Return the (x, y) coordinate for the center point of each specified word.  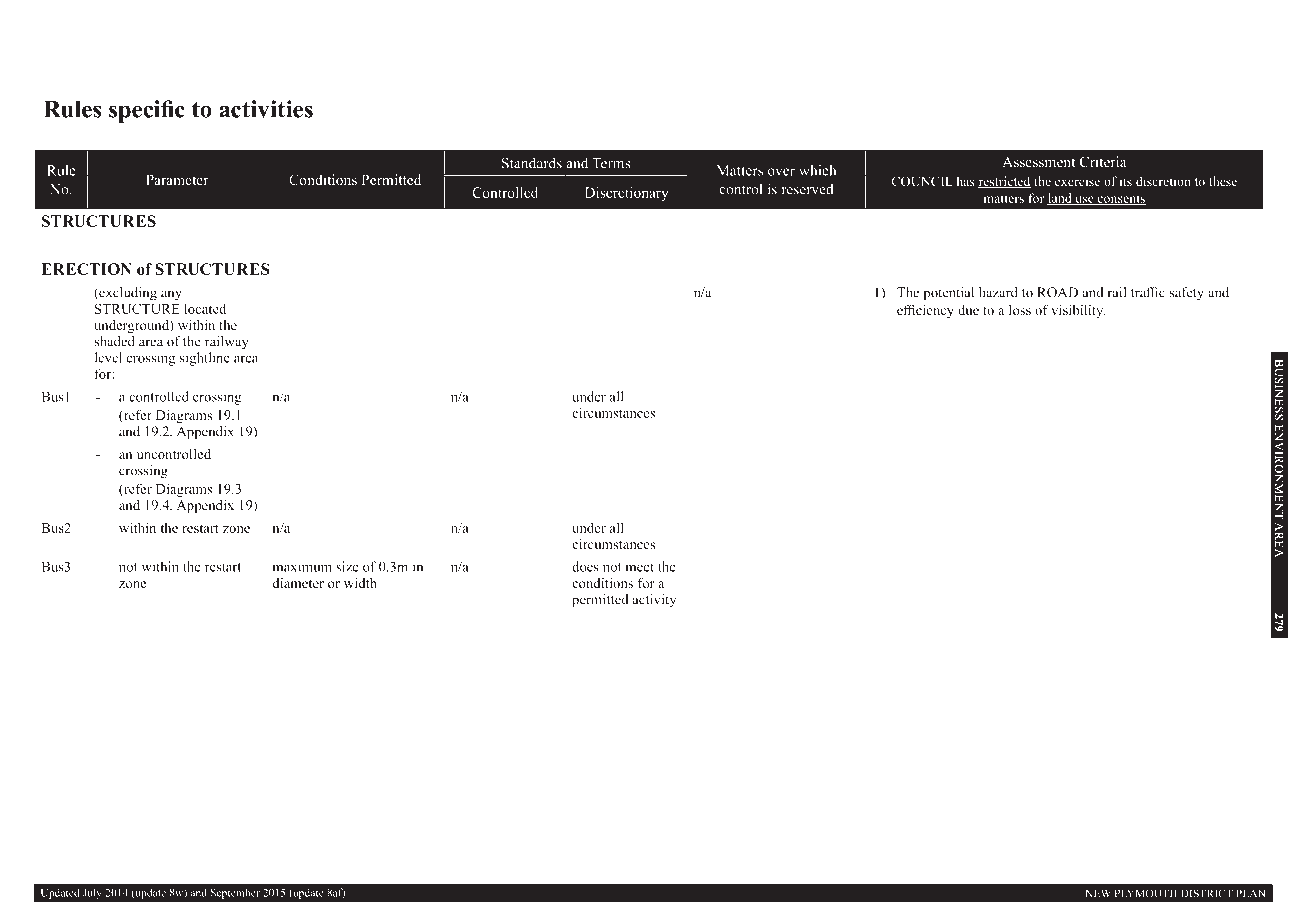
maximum (302, 566)
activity (654, 601)
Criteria (1103, 161)
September (235, 894)
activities (266, 109)
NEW (1098, 893)
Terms (611, 163)
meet (640, 567)
